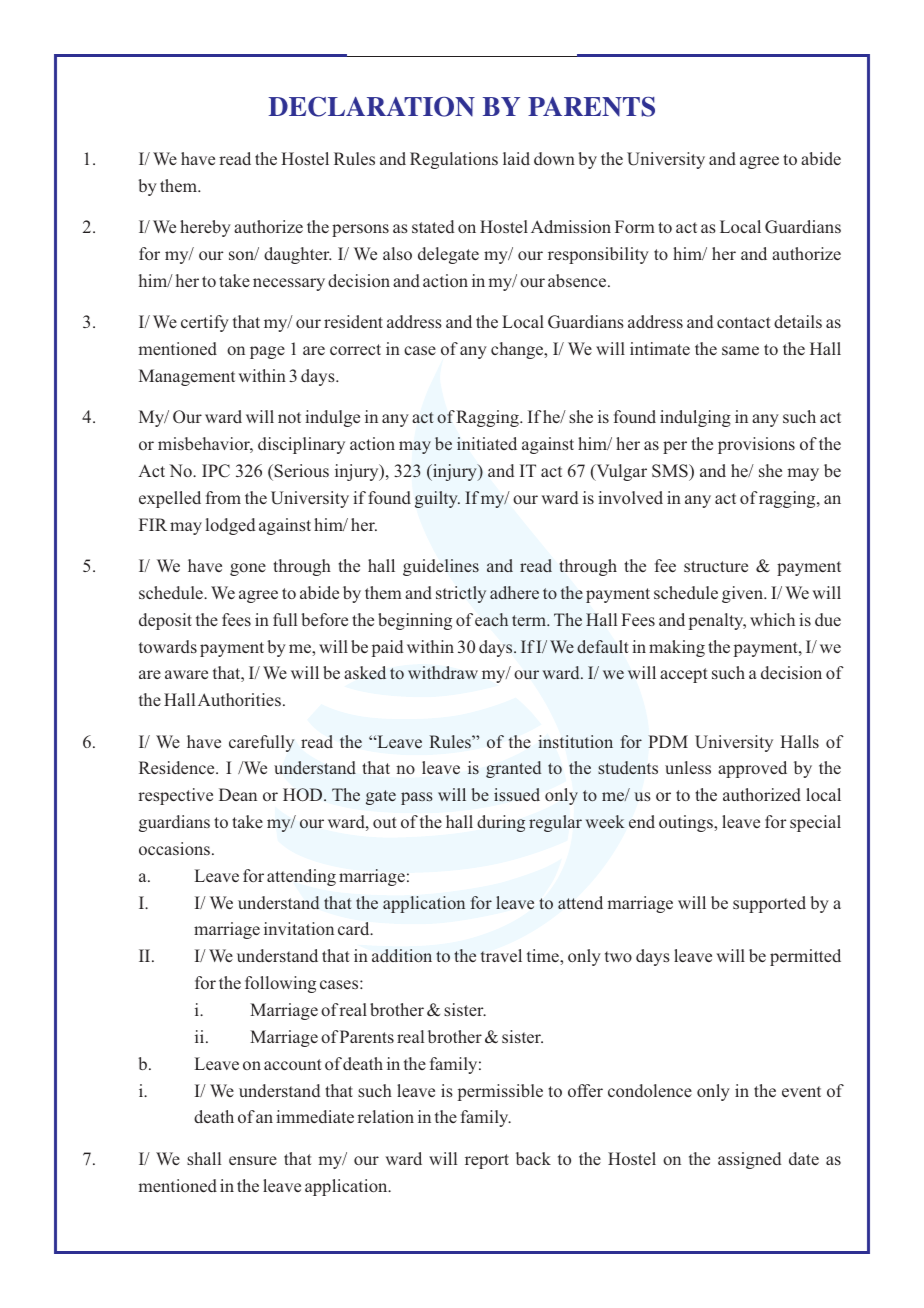 Image resolution: width=924 pixels, height=1308 pixels. Describe the element at coordinates (487, 443) in the screenshot. I see `initiated` at that location.
